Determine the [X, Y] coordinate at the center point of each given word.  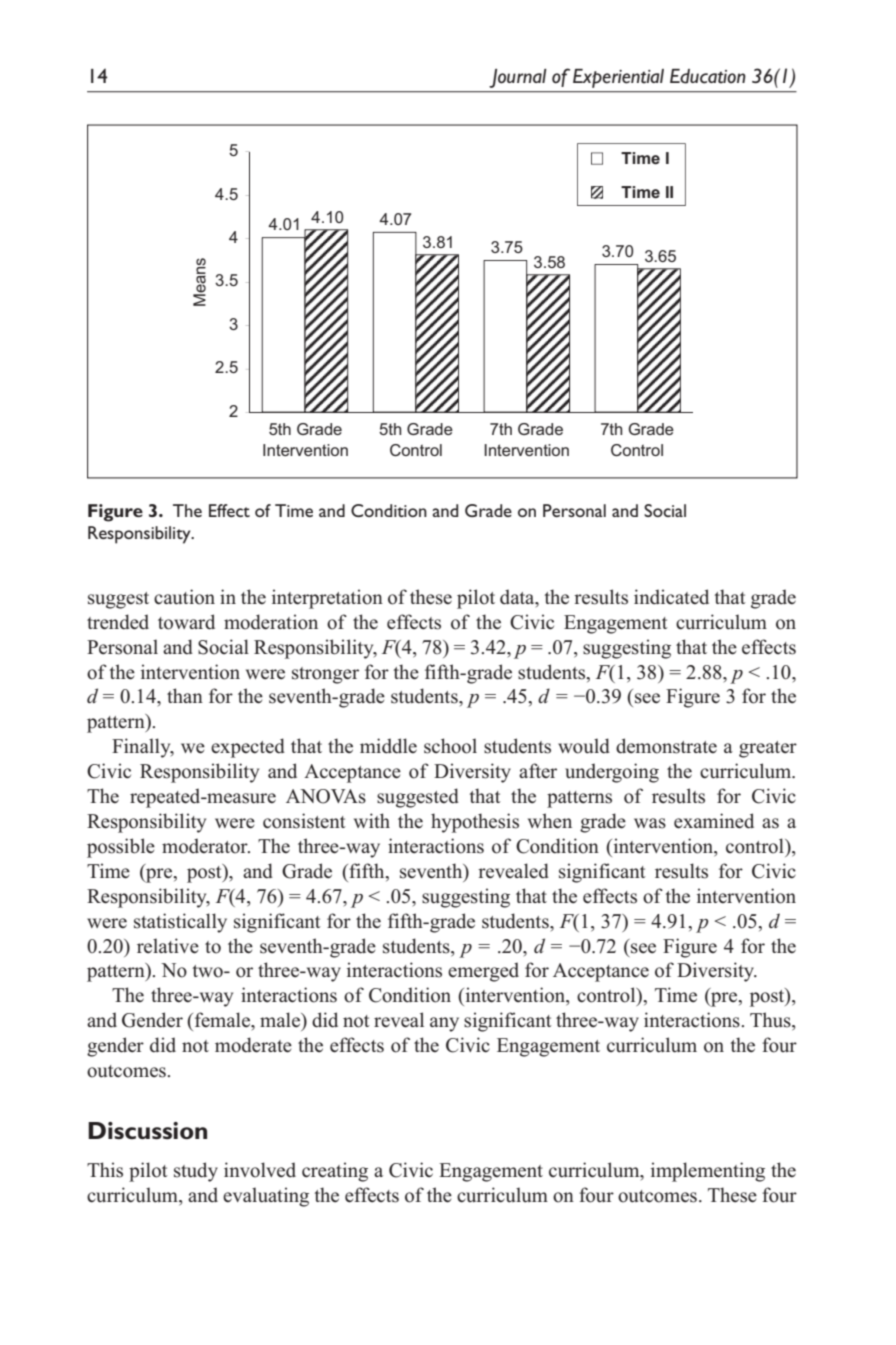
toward [186, 622]
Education [708, 76]
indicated [671, 597]
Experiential [618, 78]
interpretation [327, 599]
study [196, 1172]
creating [335, 1172]
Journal [518, 78]
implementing [708, 1172]
